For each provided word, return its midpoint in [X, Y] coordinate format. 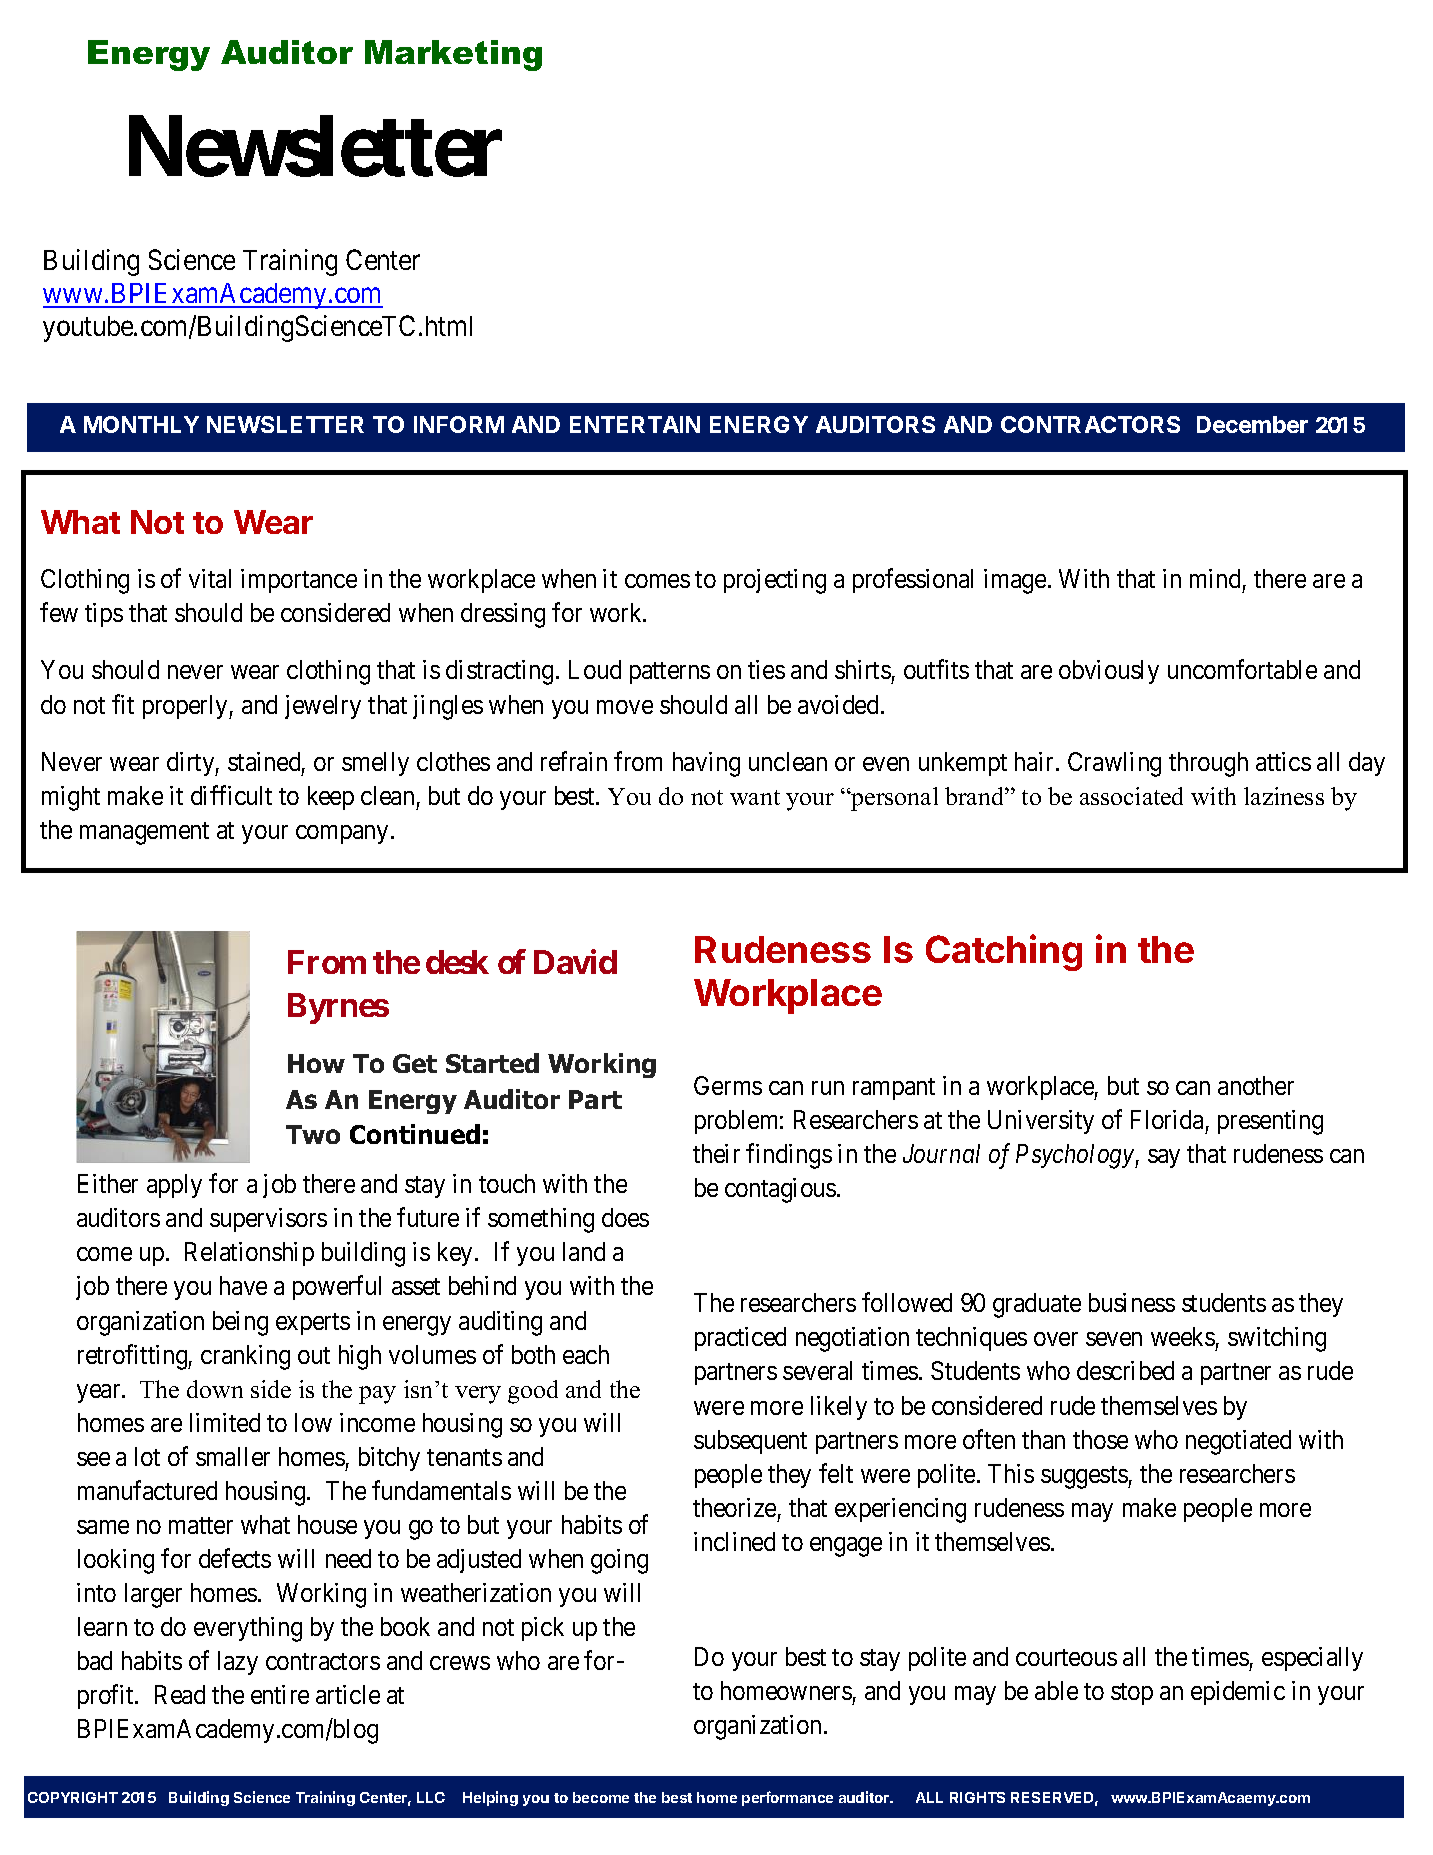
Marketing [453, 55]
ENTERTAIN [635, 424]
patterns [670, 673]
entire [280, 1694]
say [1164, 1158]
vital [210, 578]
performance [787, 1798]
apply [174, 1186]
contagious [780, 1190]
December [1252, 424]
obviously [1109, 672]
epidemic [1238, 1693]
